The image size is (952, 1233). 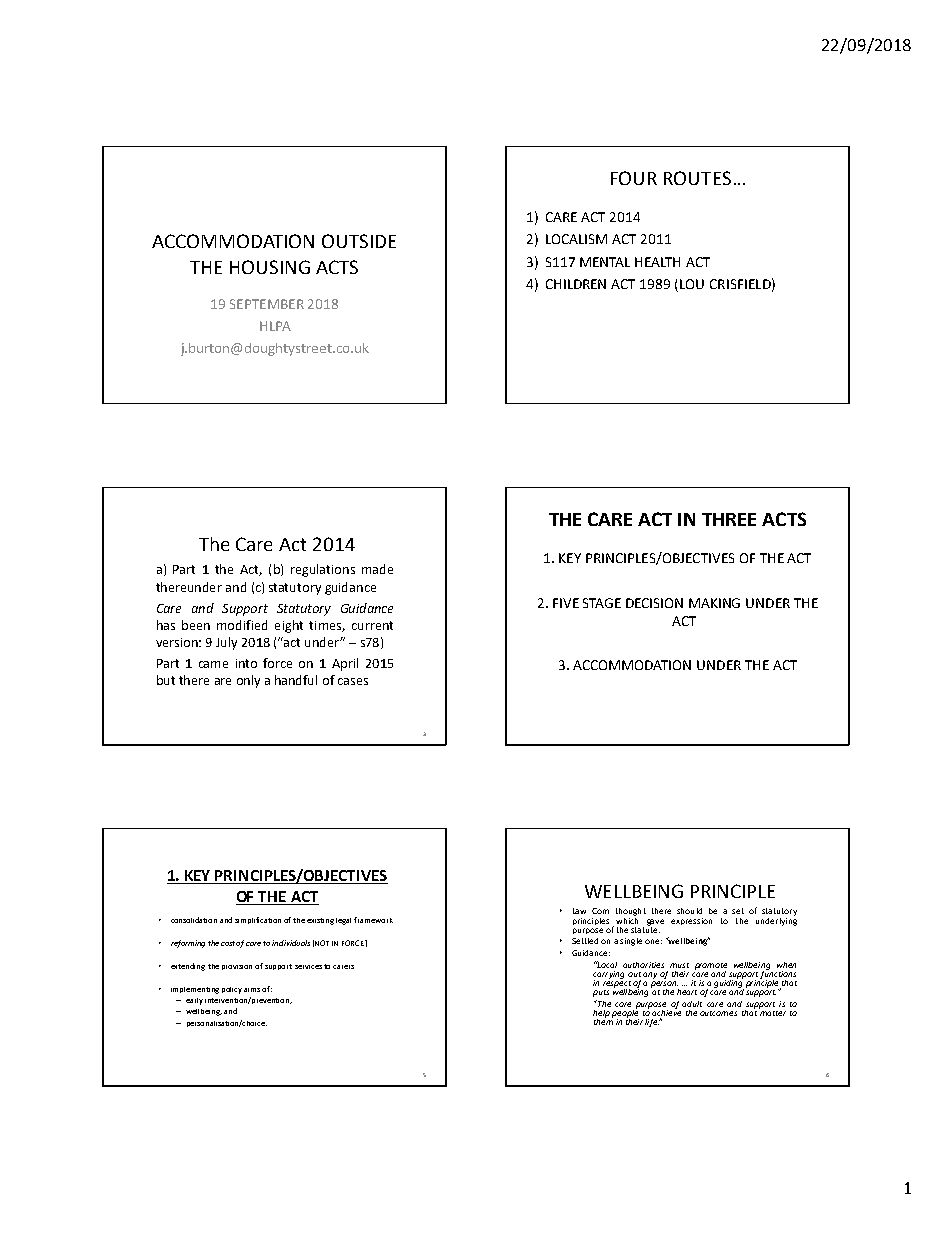 I want to click on HOUSING, so click(x=270, y=267).
